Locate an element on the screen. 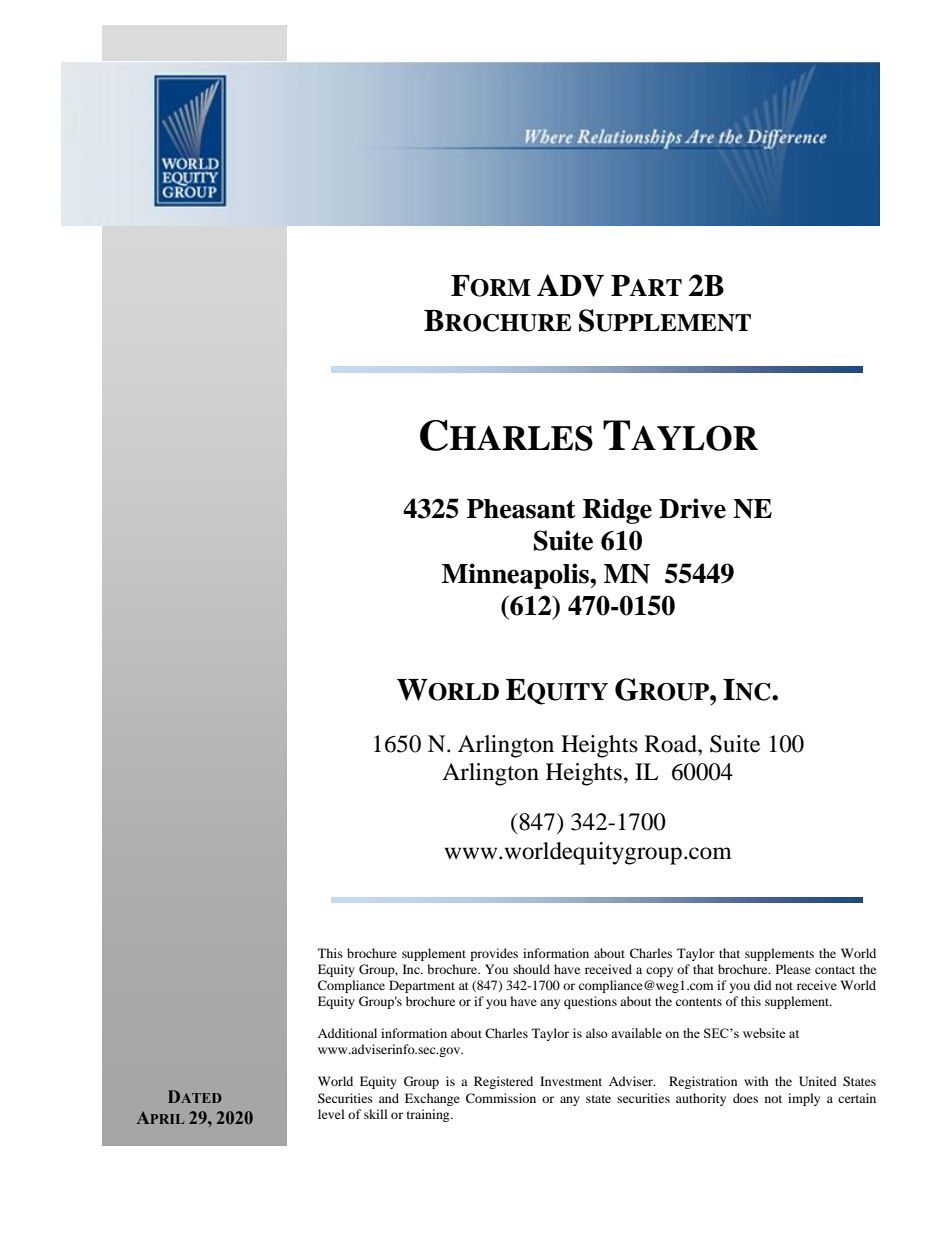 This screenshot has height=1233, width=952. and is located at coordinates (389, 1098).
